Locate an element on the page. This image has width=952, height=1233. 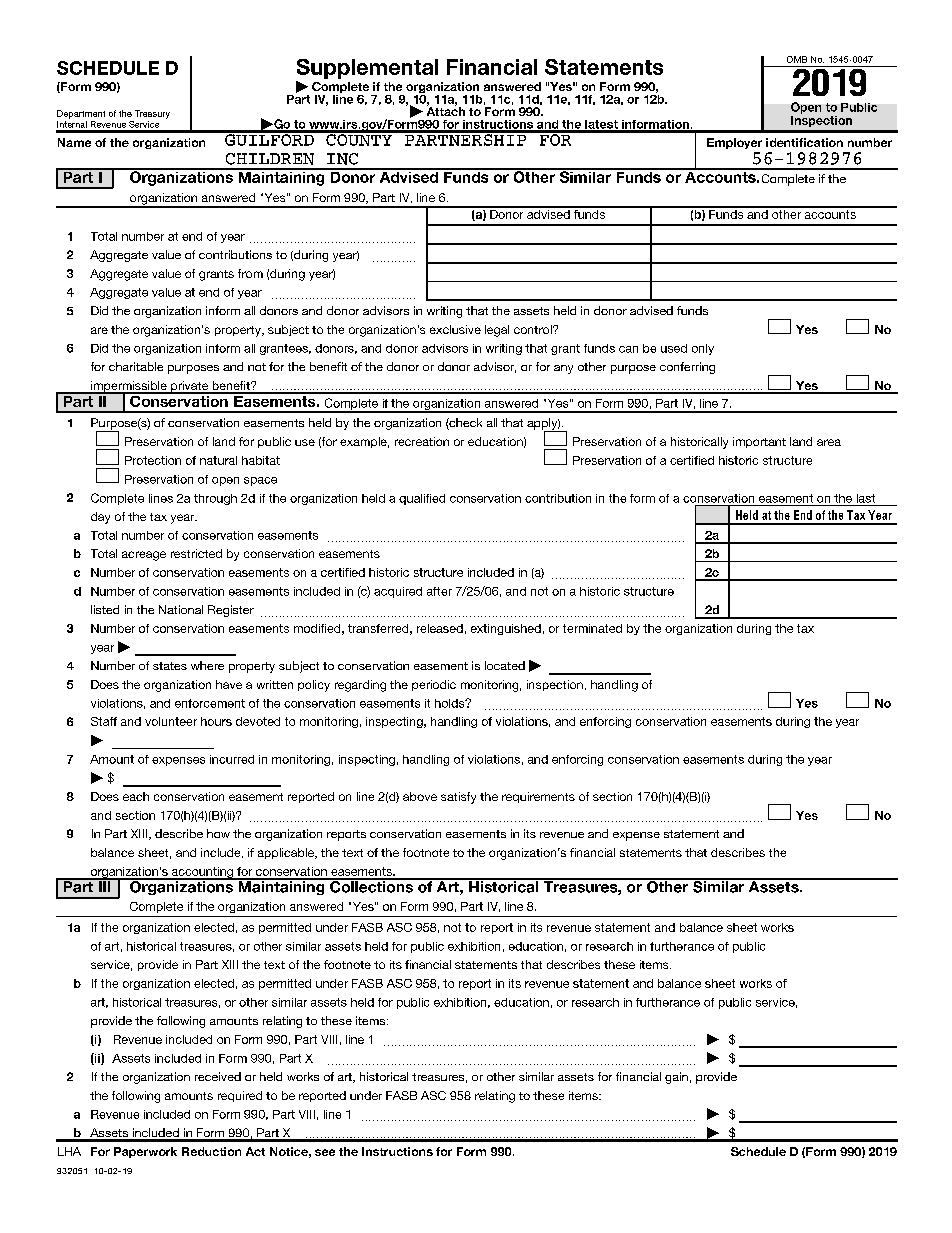
OMB is located at coordinates (797, 59).
